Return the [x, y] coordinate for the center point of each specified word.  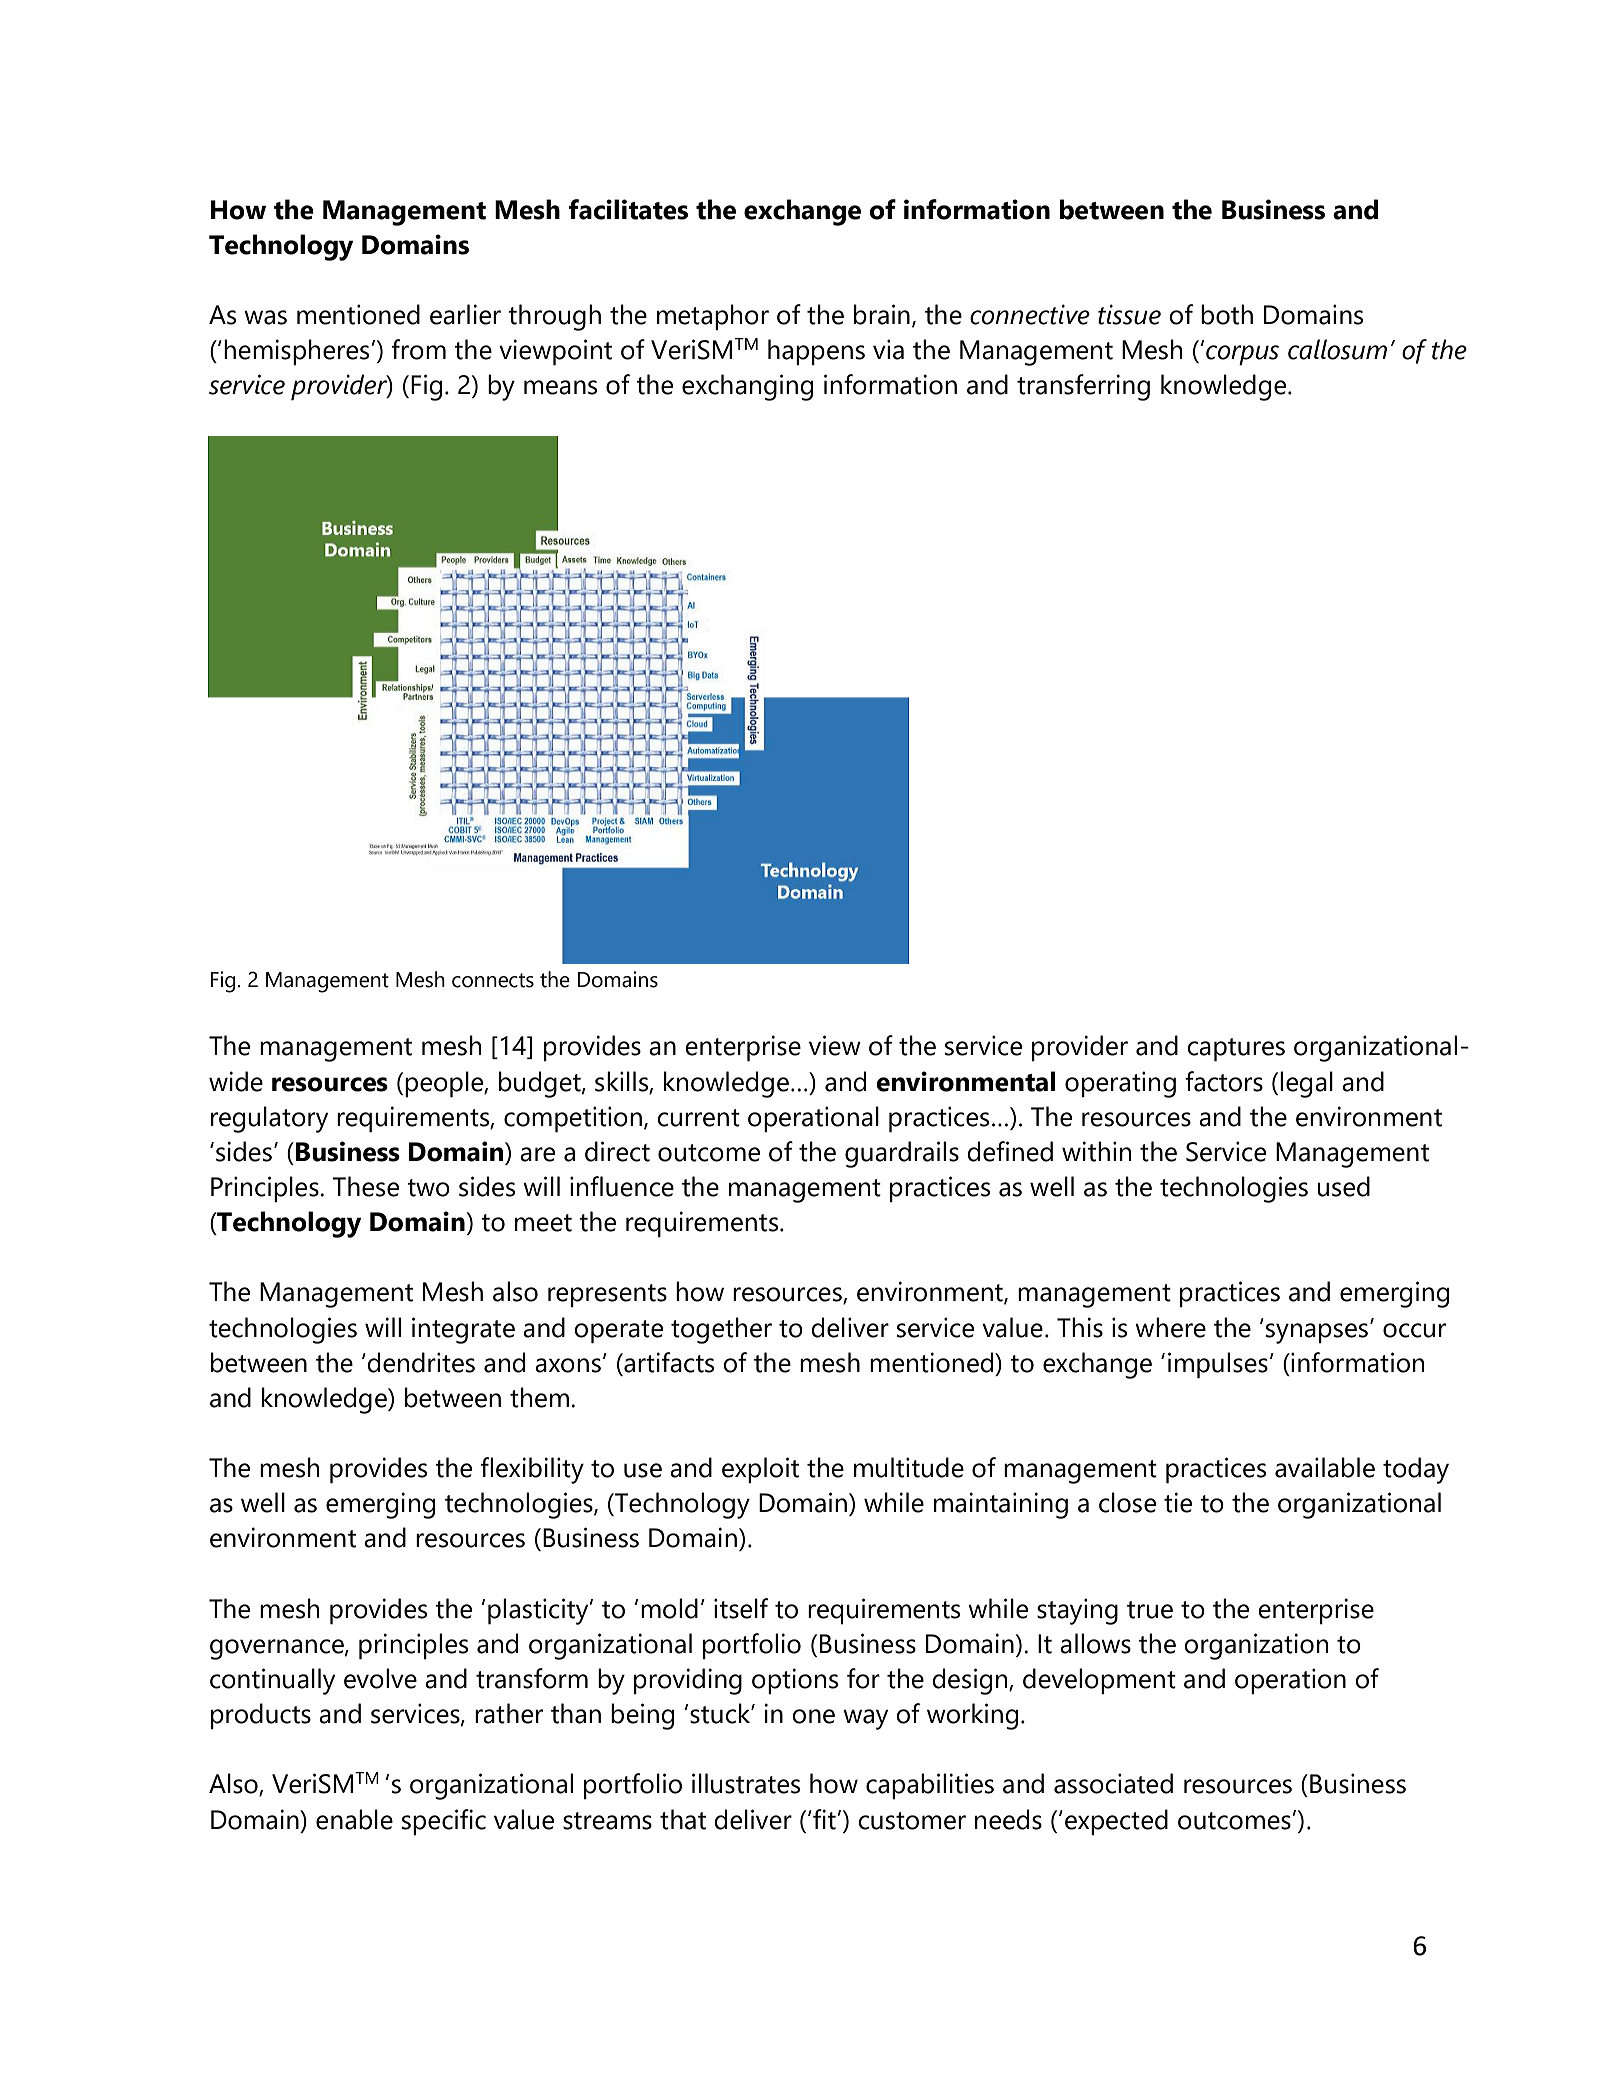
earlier [465, 314]
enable [354, 1819]
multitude [909, 1467]
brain [882, 314]
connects [493, 980]
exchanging [747, 387]
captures [1236, 1050]
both [1227, 314]
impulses [1218, 1365]
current [698, 1118]
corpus [1242, 355]
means [560, 387]
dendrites [421, 1362]
